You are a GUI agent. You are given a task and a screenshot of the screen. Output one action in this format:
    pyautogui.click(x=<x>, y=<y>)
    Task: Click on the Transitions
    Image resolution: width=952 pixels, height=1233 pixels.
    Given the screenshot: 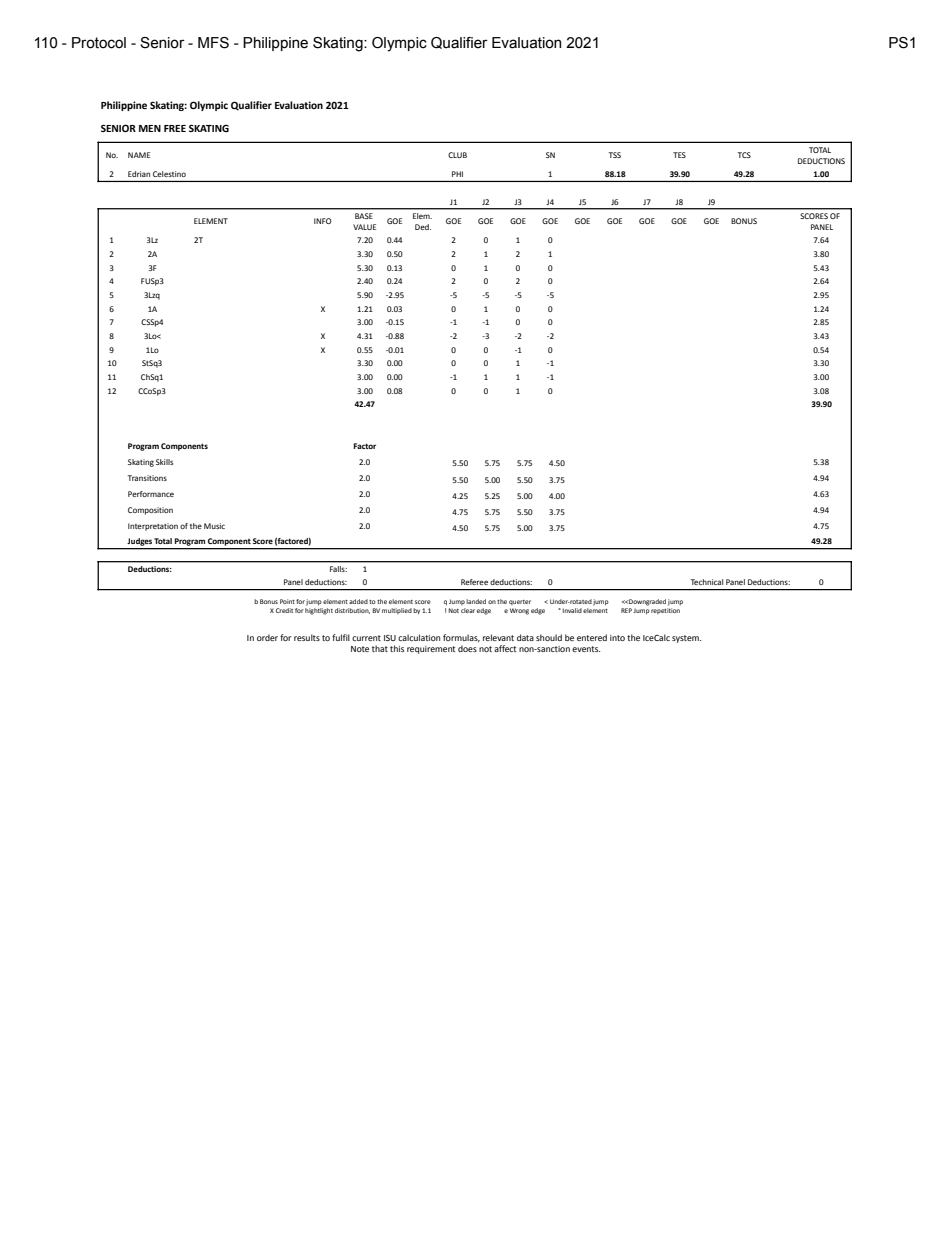 What is the action you would take?
    pyautogui.click(x=147, y=478)
